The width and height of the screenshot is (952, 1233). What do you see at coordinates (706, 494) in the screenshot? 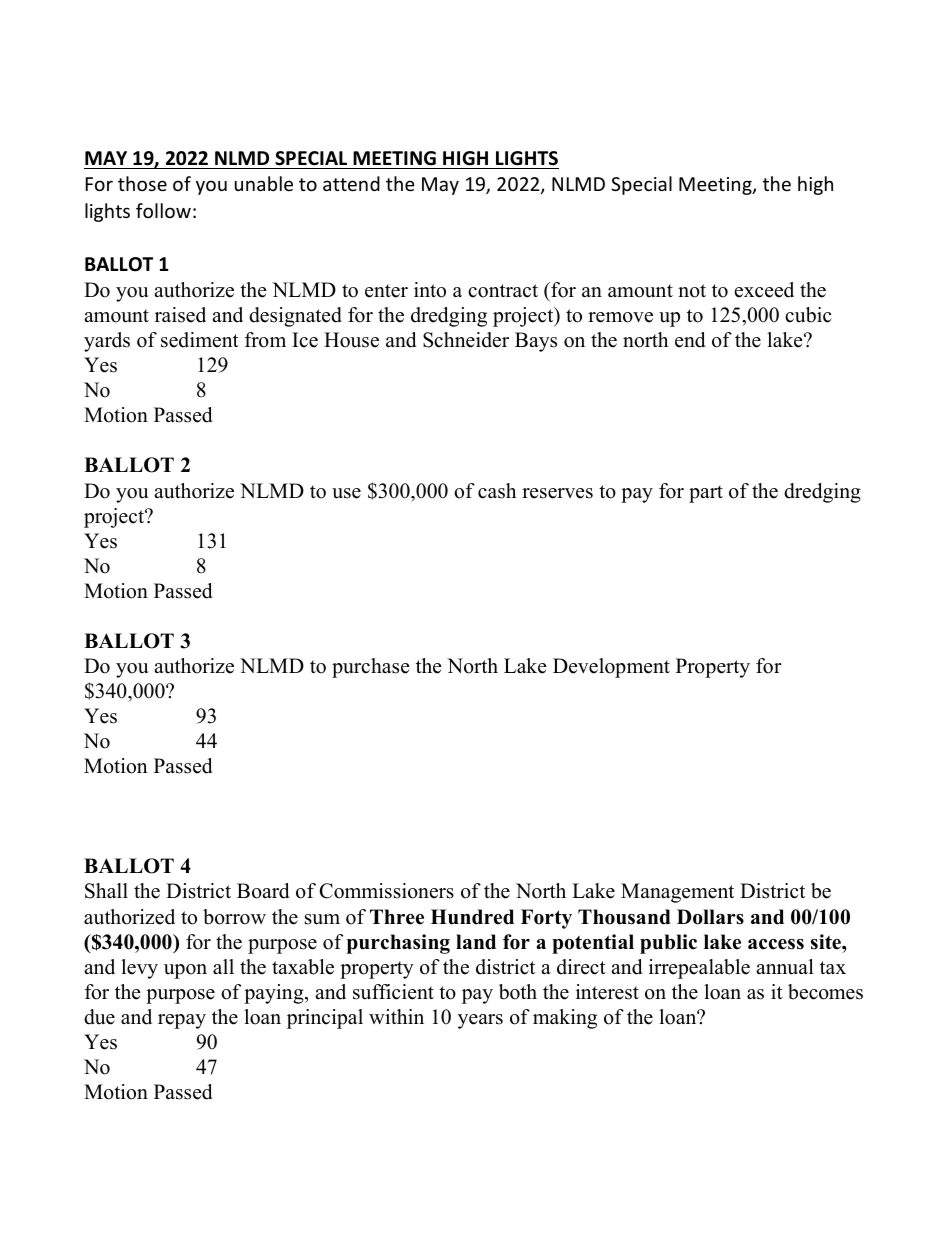
I see `part` at bounding box center [706, 494].
